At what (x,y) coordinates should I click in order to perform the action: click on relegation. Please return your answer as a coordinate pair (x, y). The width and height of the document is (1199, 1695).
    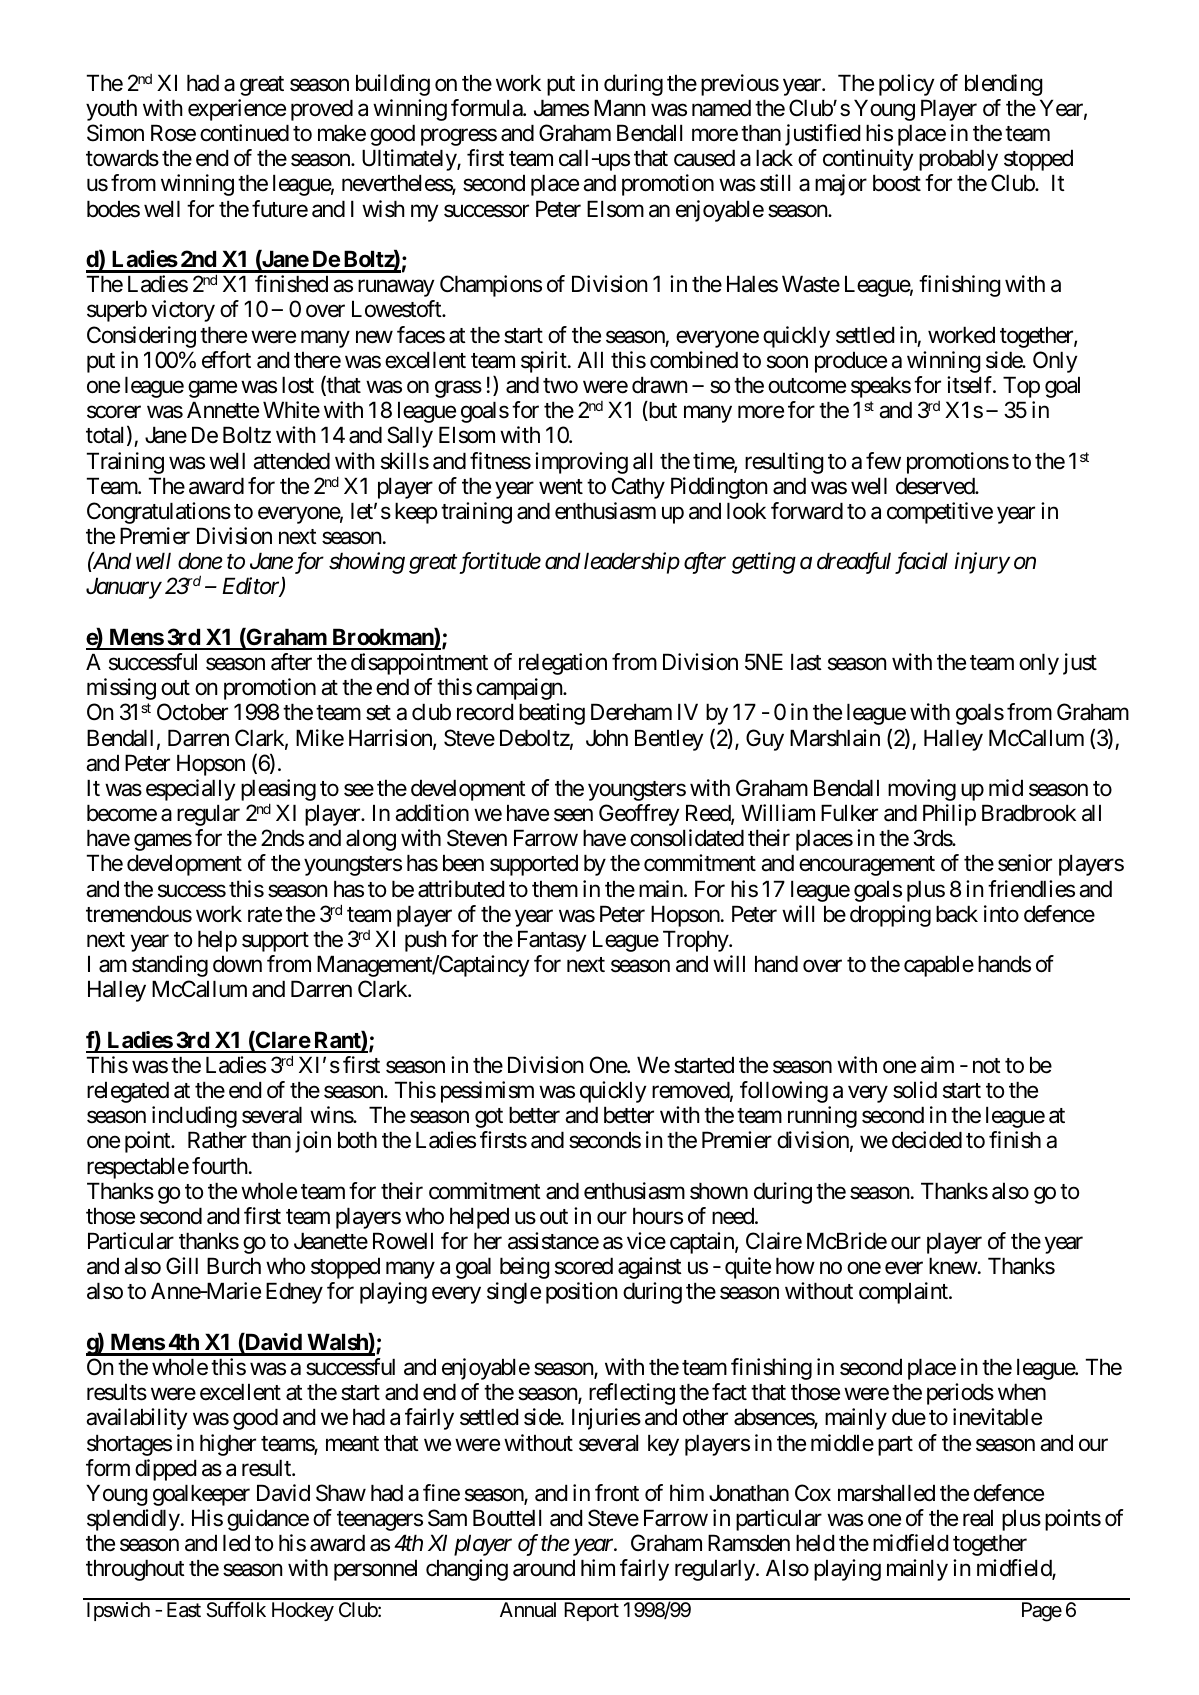
    Looking at the image, I should click on (563, 664).
